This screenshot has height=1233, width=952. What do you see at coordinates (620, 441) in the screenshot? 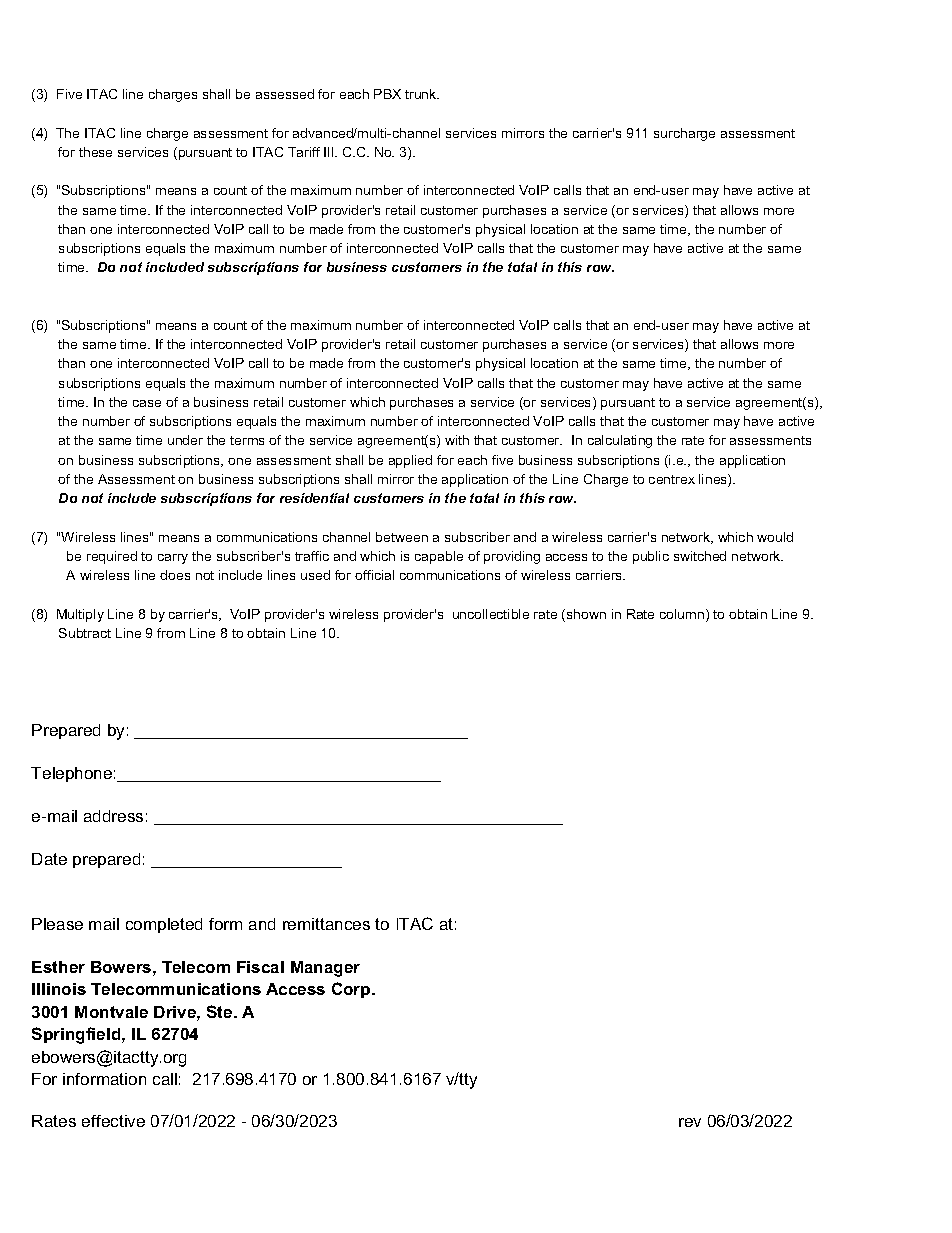
I see `calculating` at bounding box center [620, 441].
